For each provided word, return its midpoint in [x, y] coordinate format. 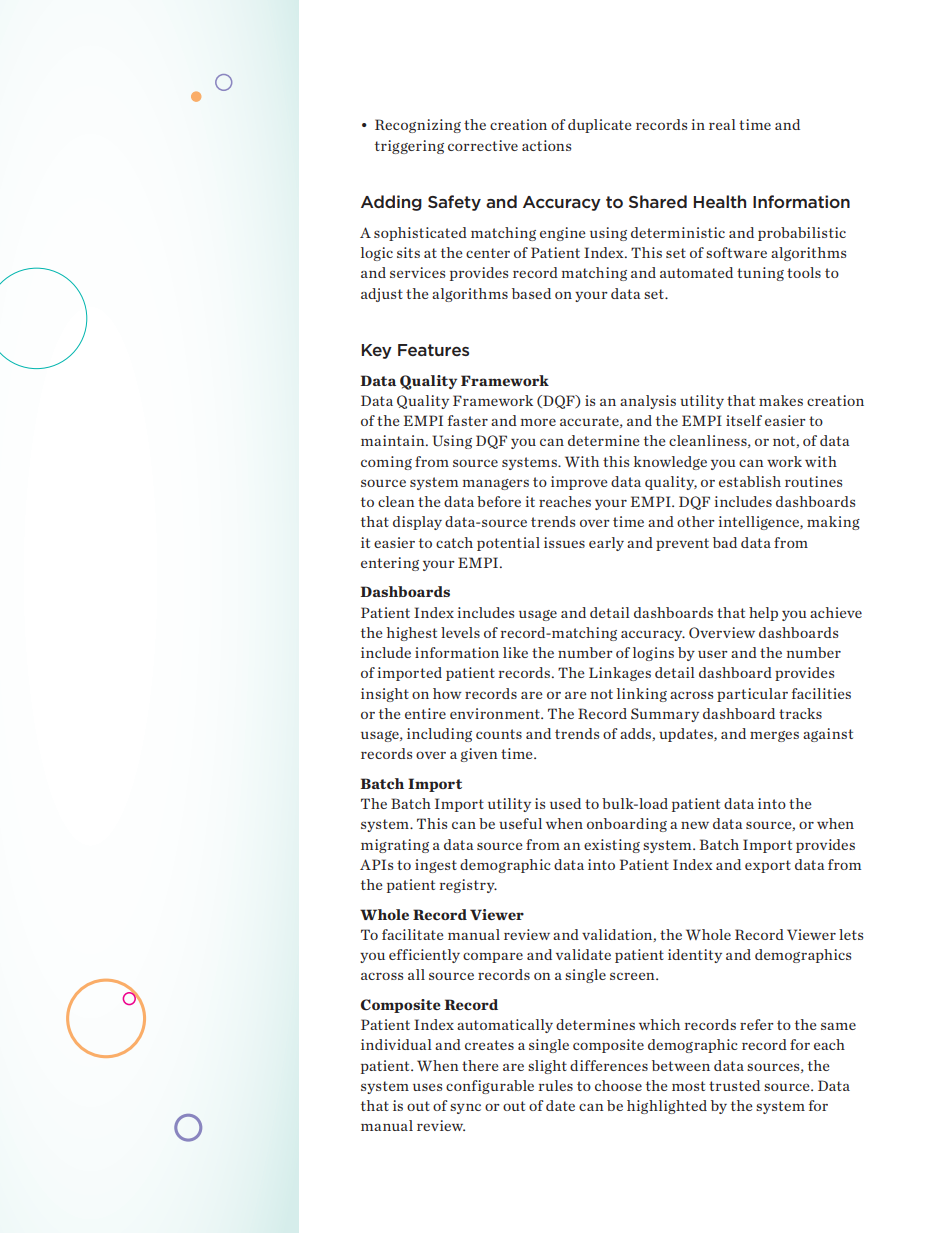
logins [653, 654]
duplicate [600, 126]
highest [412, 634]
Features [433, 350]
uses [427, 1087]
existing [612, 846]
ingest [436, 866]
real [722, 124]
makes [781, 400]
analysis [648, 402]
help [763, 614]
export [768, 866]
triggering [409, 147]
